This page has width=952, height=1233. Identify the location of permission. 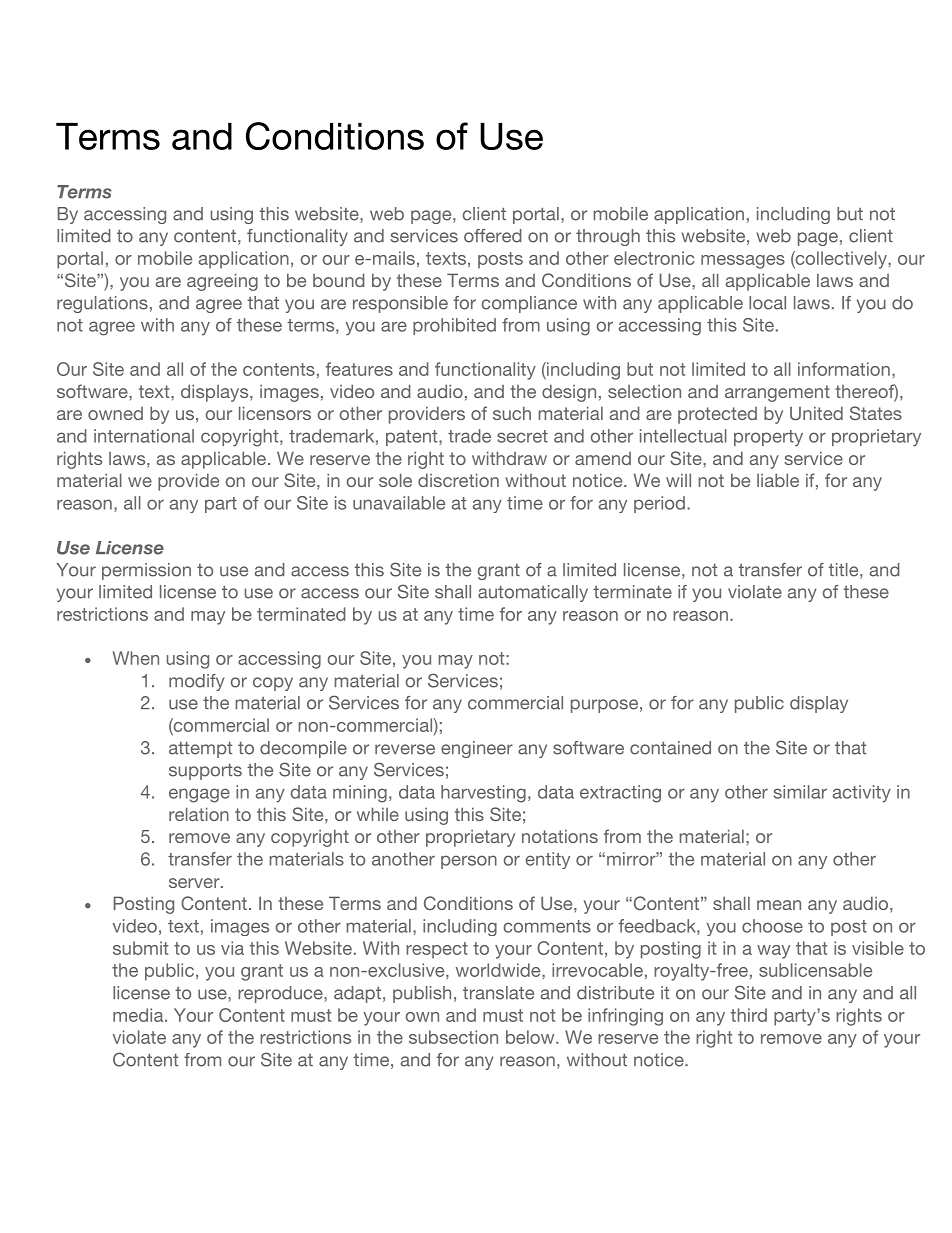
(146, 571).
